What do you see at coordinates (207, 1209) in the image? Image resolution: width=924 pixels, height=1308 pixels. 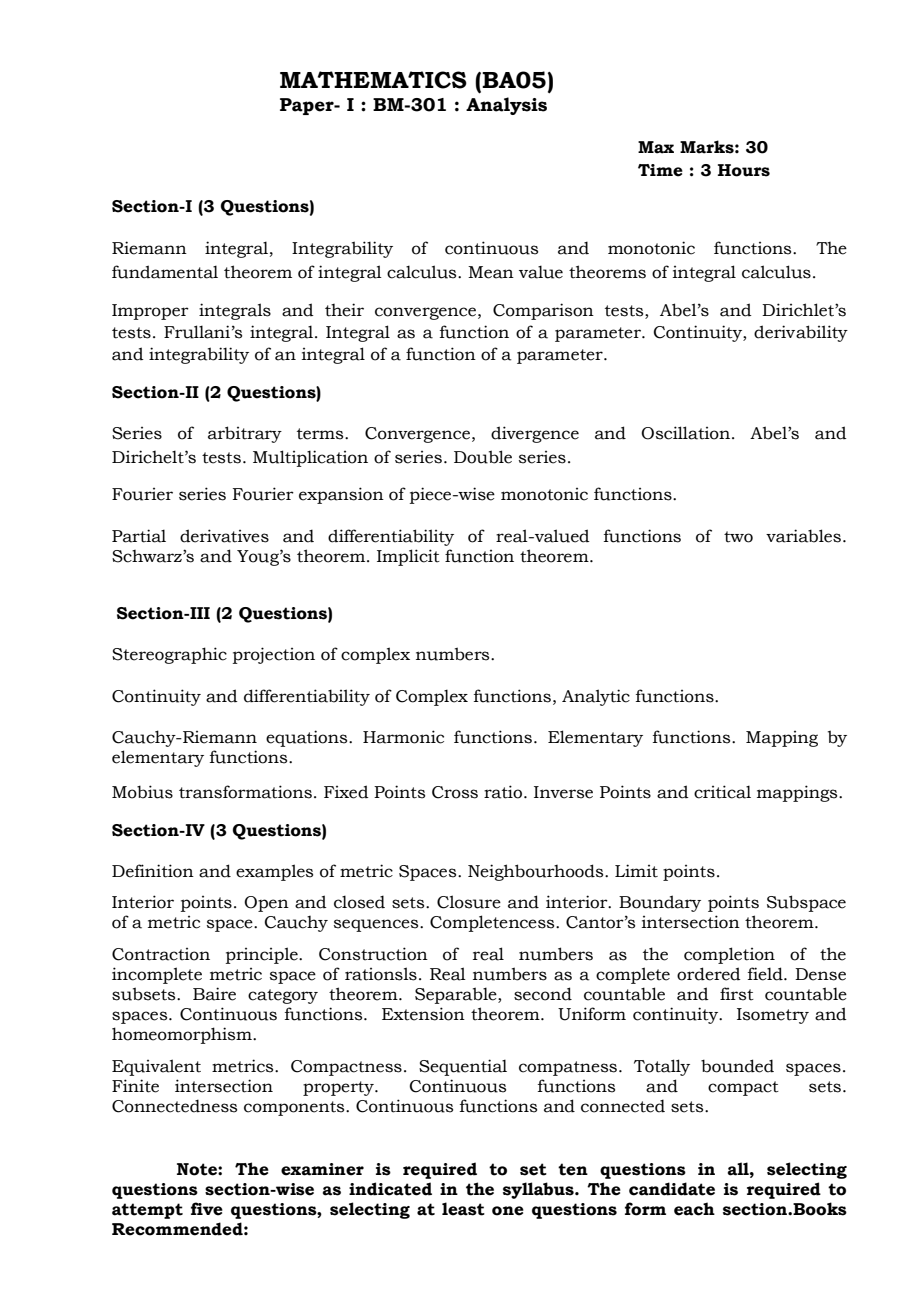 I see `five` at bounding box center [207, 1209].
